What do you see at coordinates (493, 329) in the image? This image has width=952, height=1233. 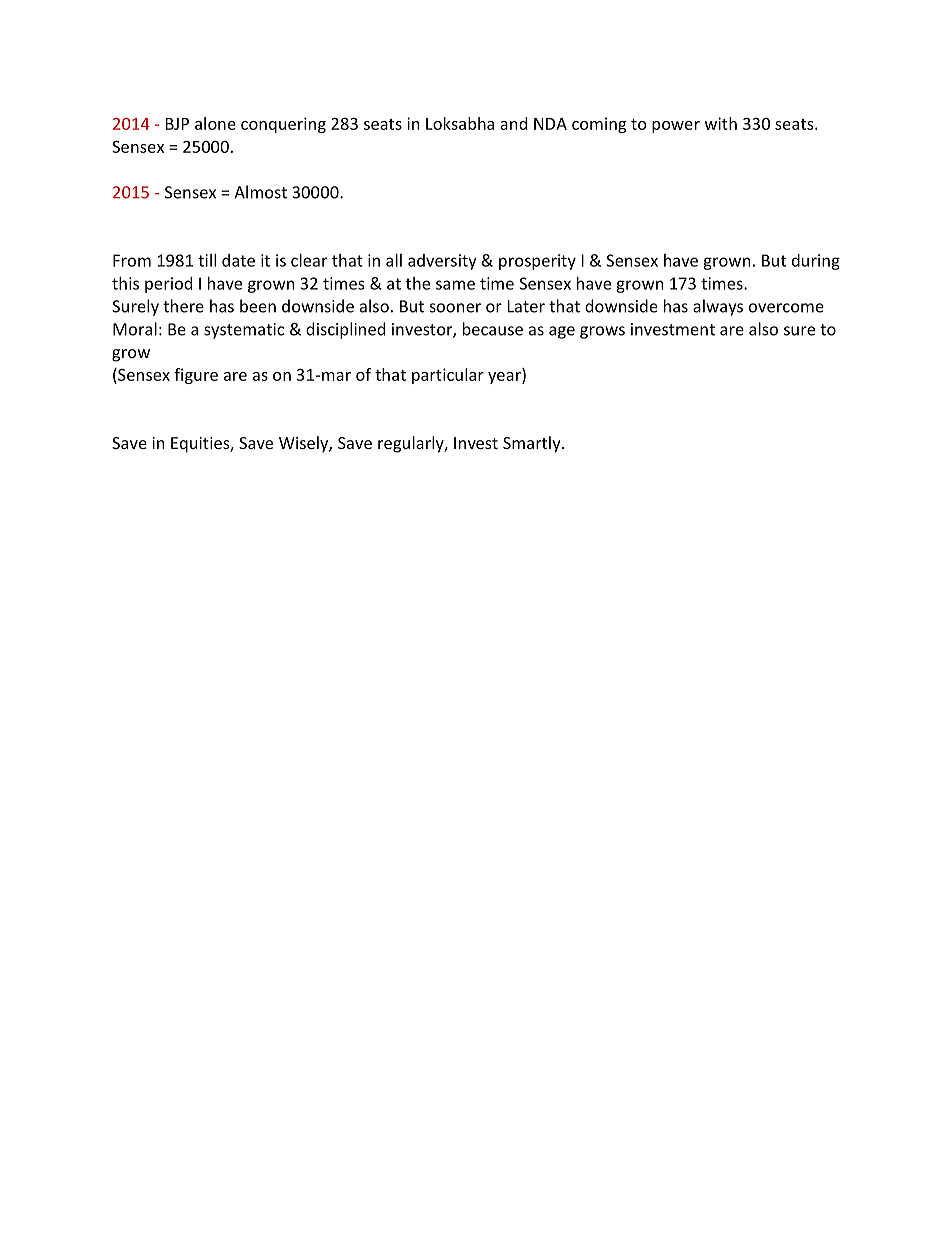 I see `because` at bounding box center [493, 329].
